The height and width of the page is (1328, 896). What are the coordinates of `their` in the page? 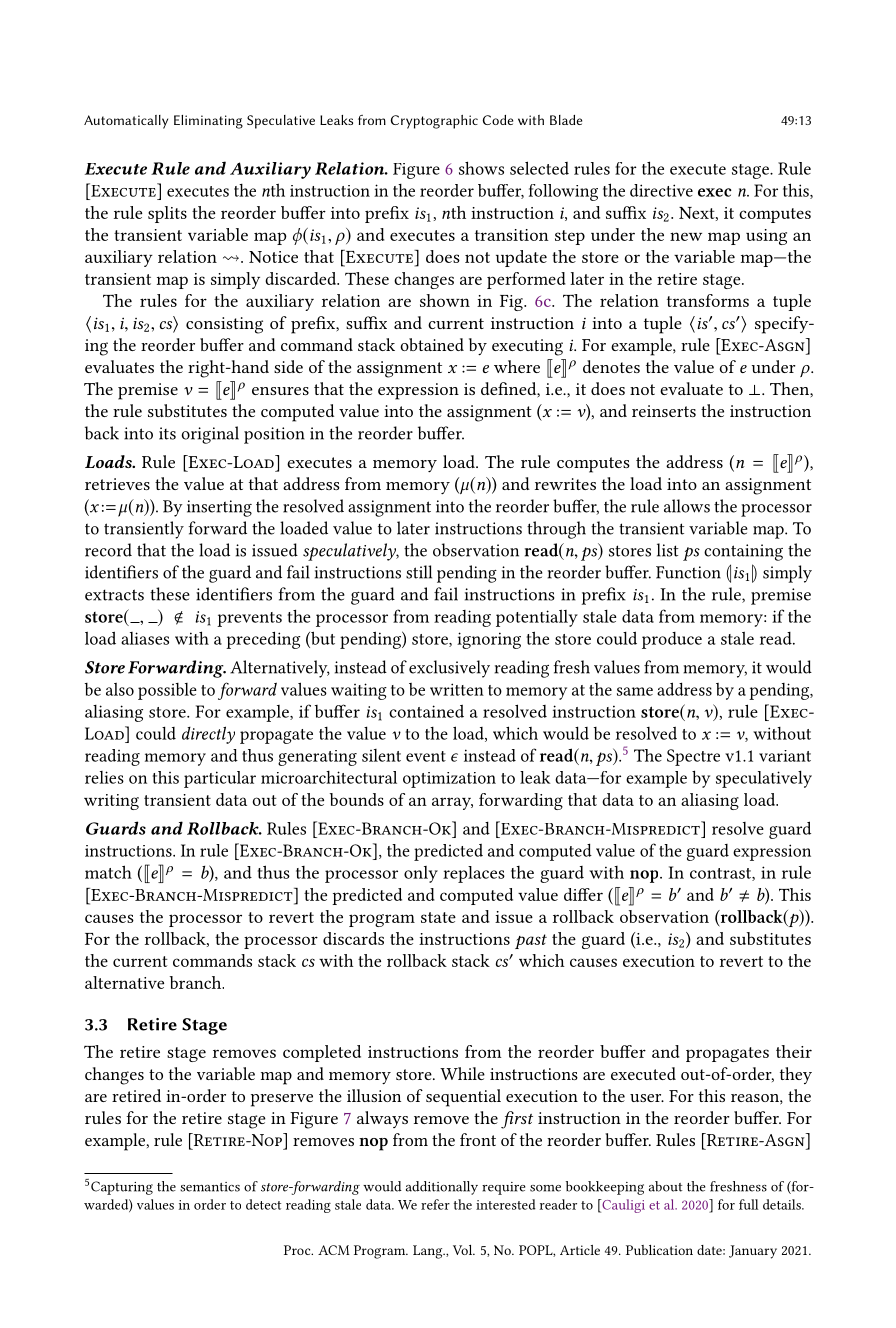 It's located at (794, 1051).
